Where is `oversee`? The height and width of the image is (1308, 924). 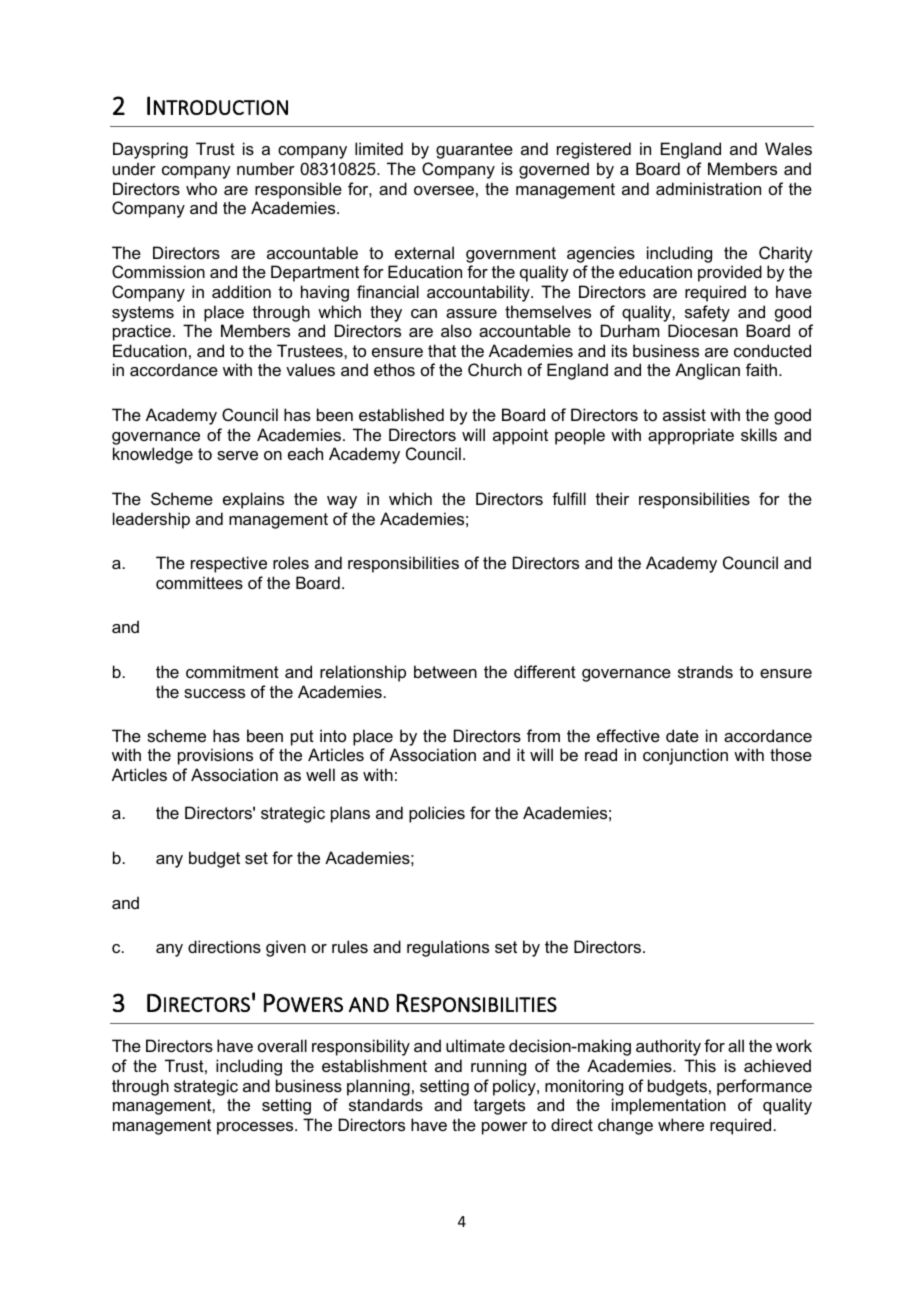
oversee is located at coordinates (444, 190).
